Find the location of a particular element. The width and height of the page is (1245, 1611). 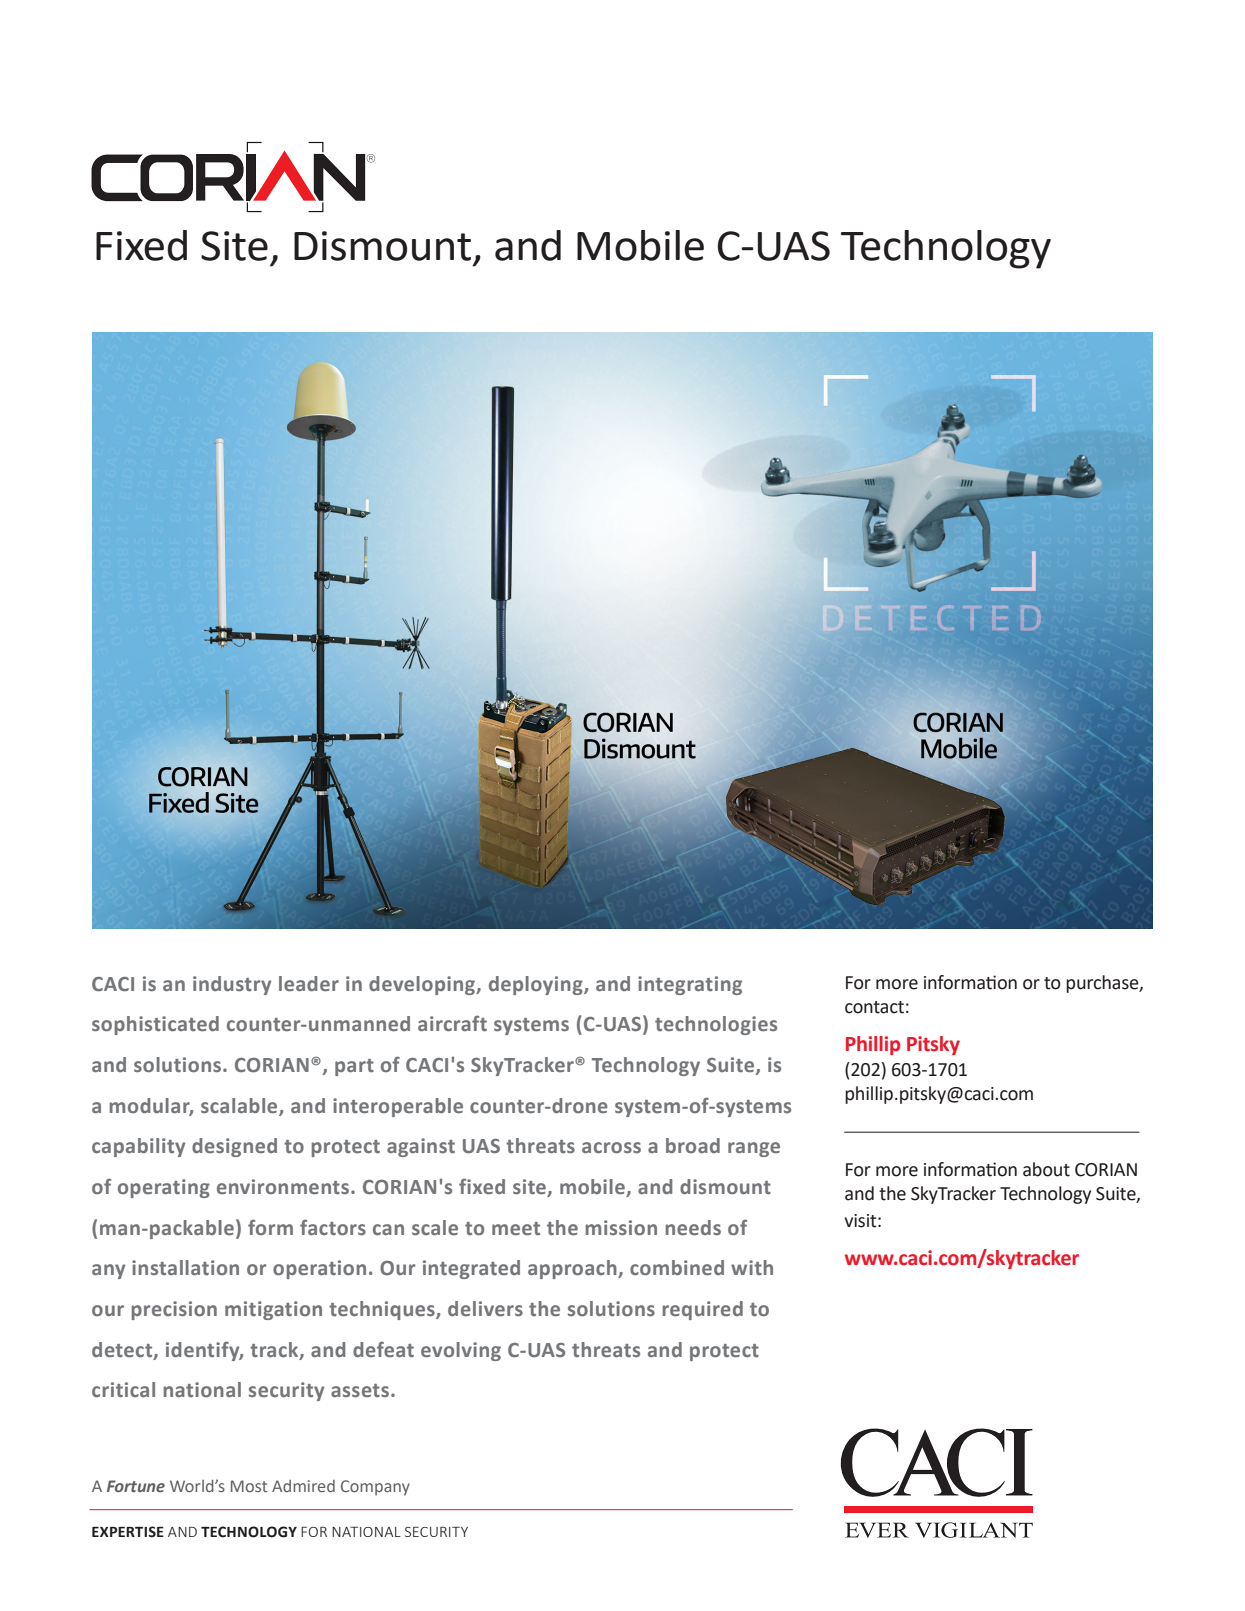

environments is located at coordinates (284, 1186).
